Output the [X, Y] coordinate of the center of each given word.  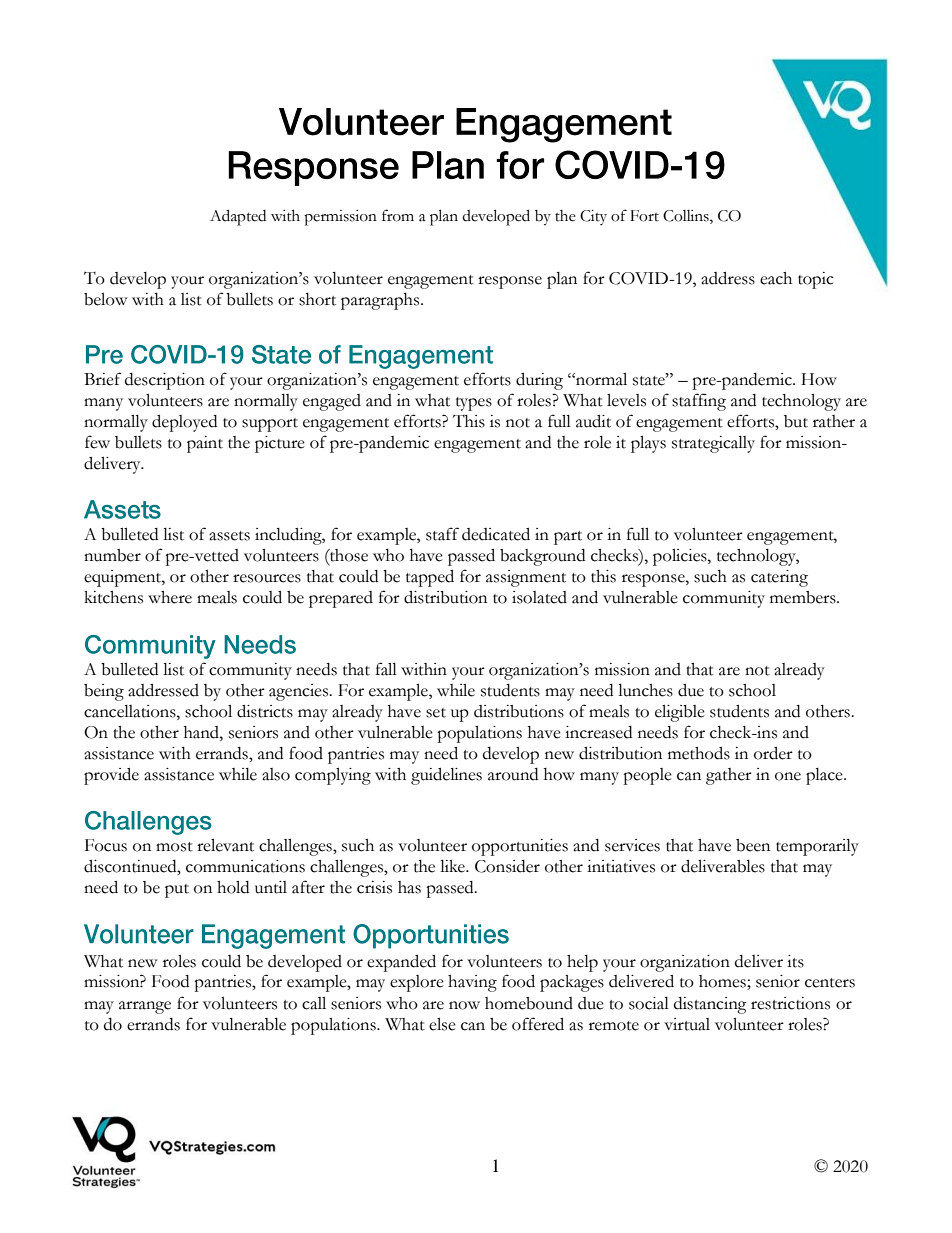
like [453, 866]
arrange [145, 1007]
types [474, 404]
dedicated [496, 534]
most [174, 847]
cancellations [131, 711]
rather [834, 421]
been [753, 845]
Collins [687, 216]
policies [681, 557]
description [165, 381]
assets [229, 536]
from [398, 215]
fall [386, 669]
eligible [680, 713]
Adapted [238, 217]
